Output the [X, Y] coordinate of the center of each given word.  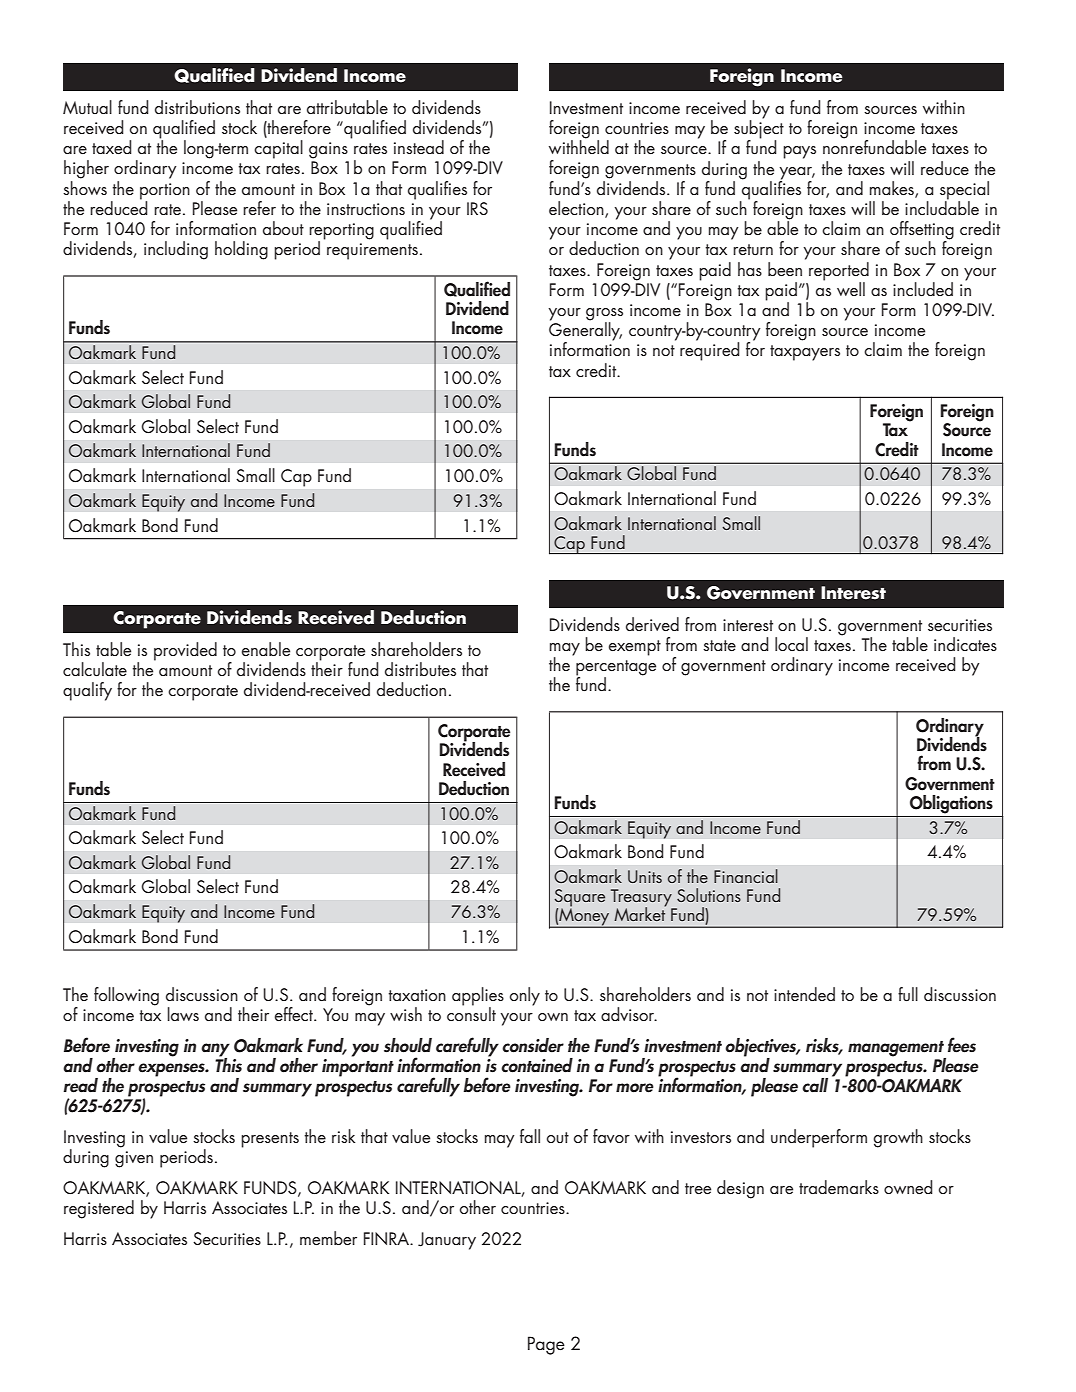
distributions [197, 107]
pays [799, 152]
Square [579, 899]
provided [185, 651]
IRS [477, 208]
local [791, 644]
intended [804, 994]
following [126, 996]
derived [652, 624]
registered [99, 1209]
